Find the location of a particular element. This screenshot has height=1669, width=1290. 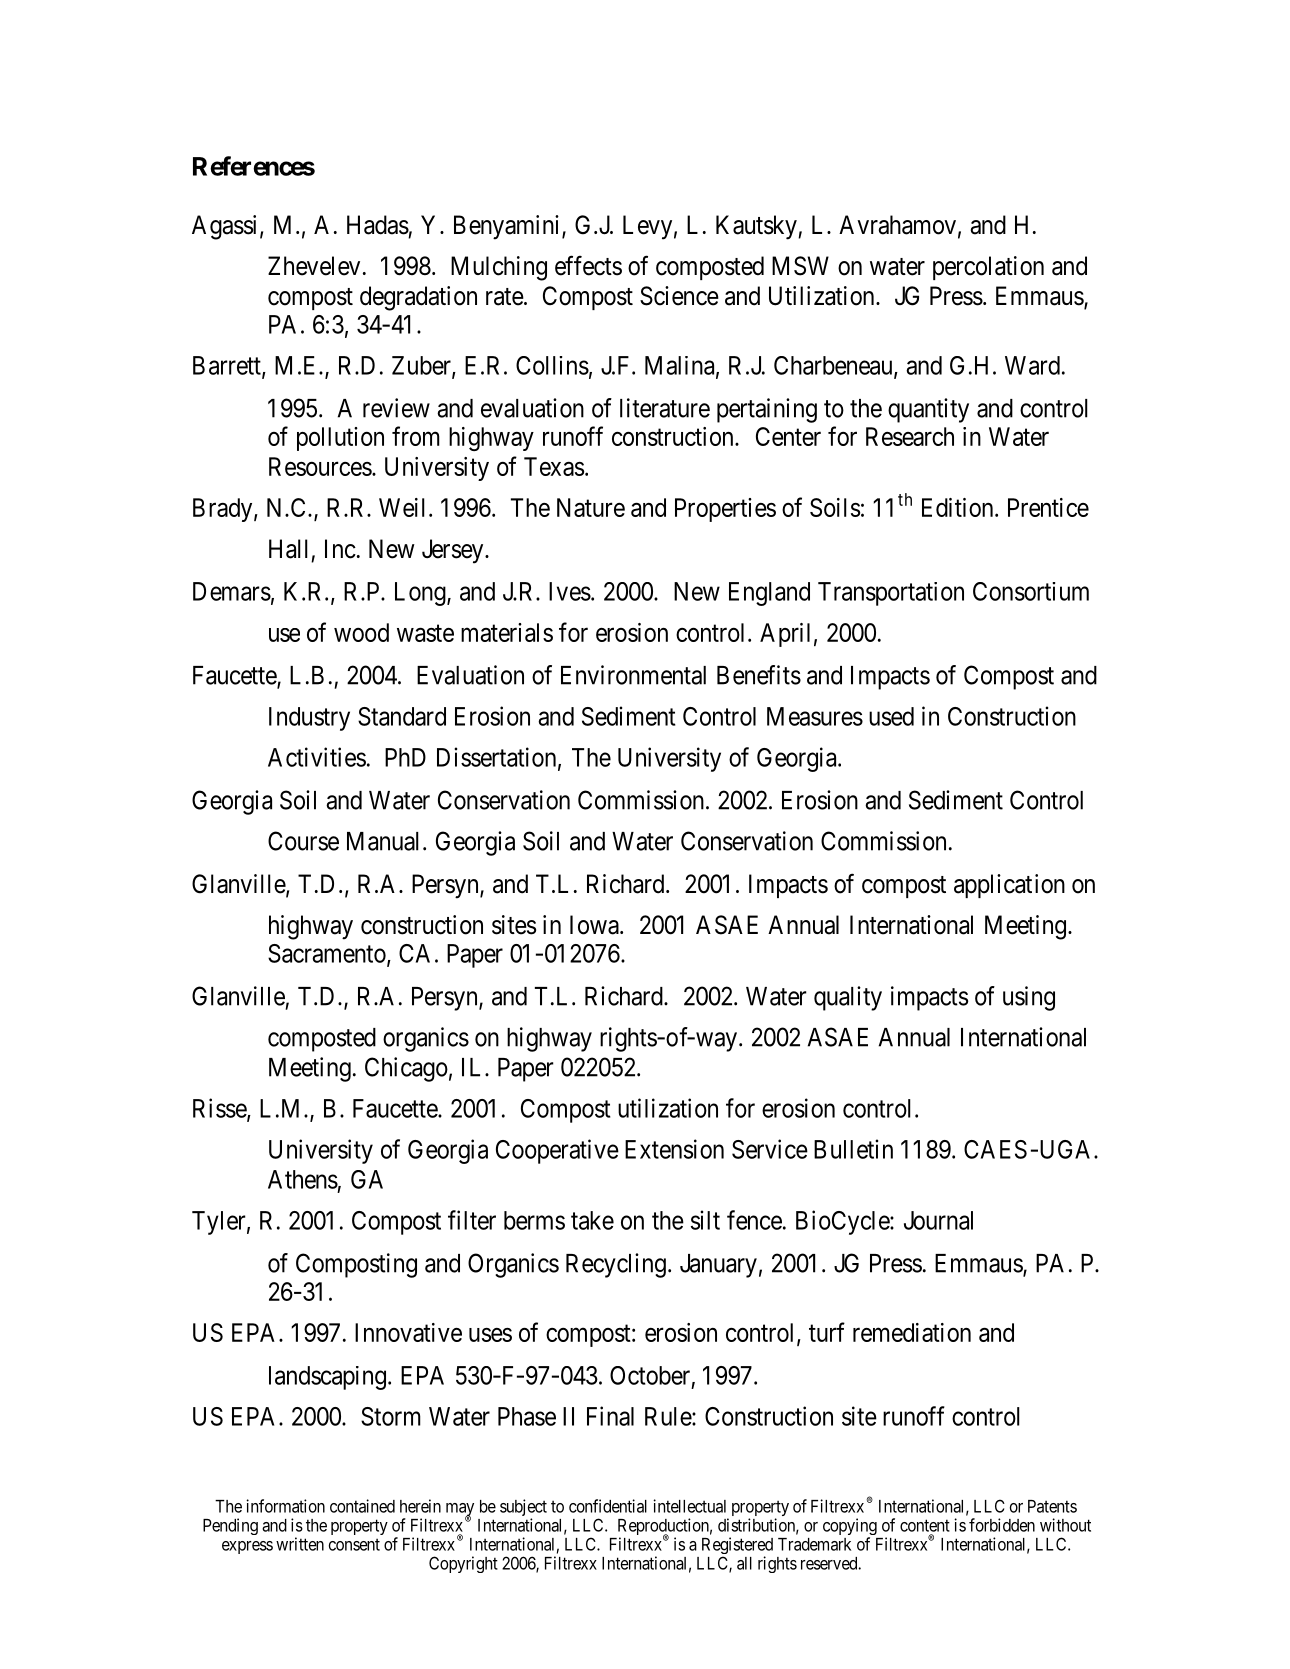

confidential is located at coordinates (608, 1506).
